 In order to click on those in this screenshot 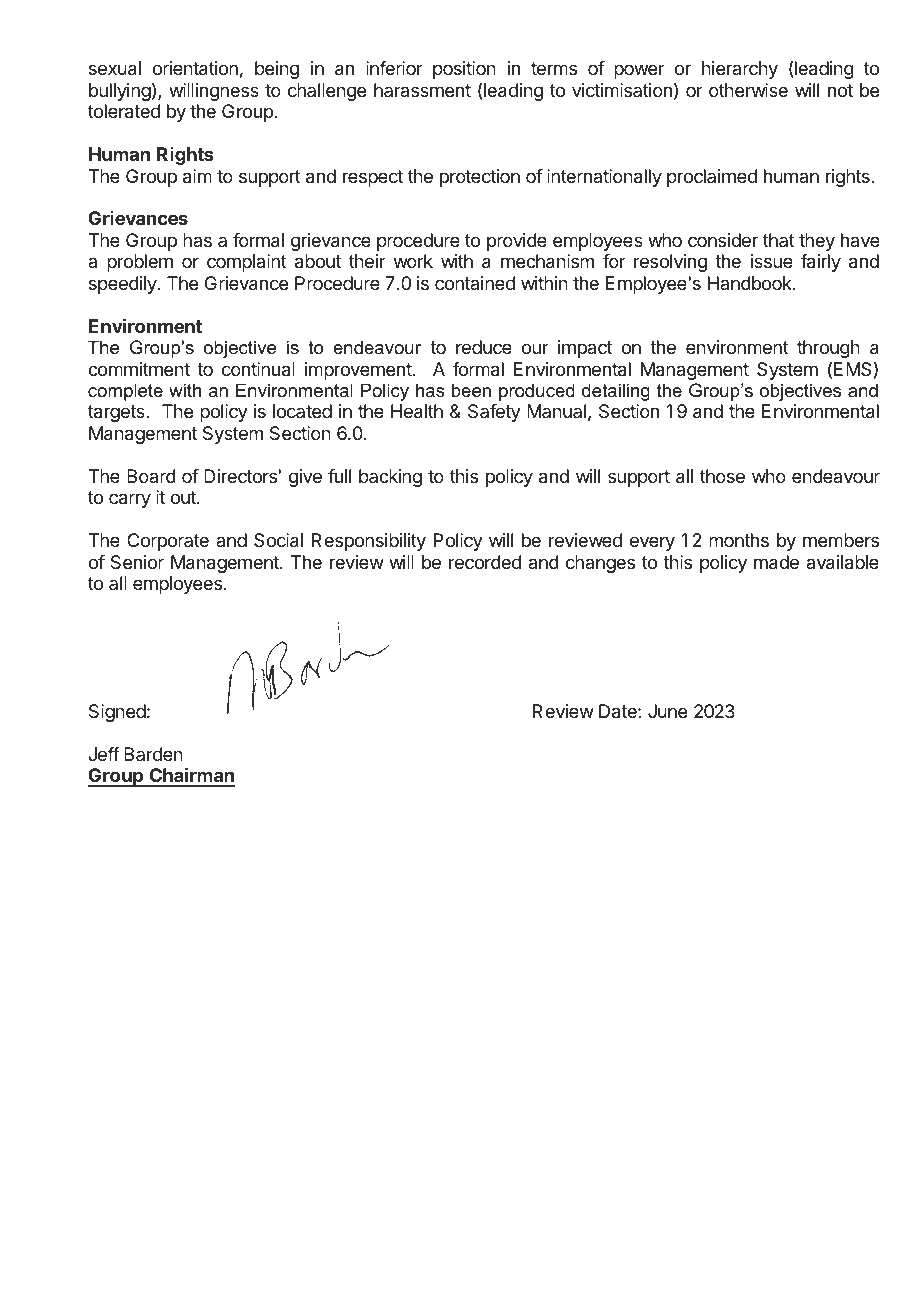, I will do `click(722, 476)`.
